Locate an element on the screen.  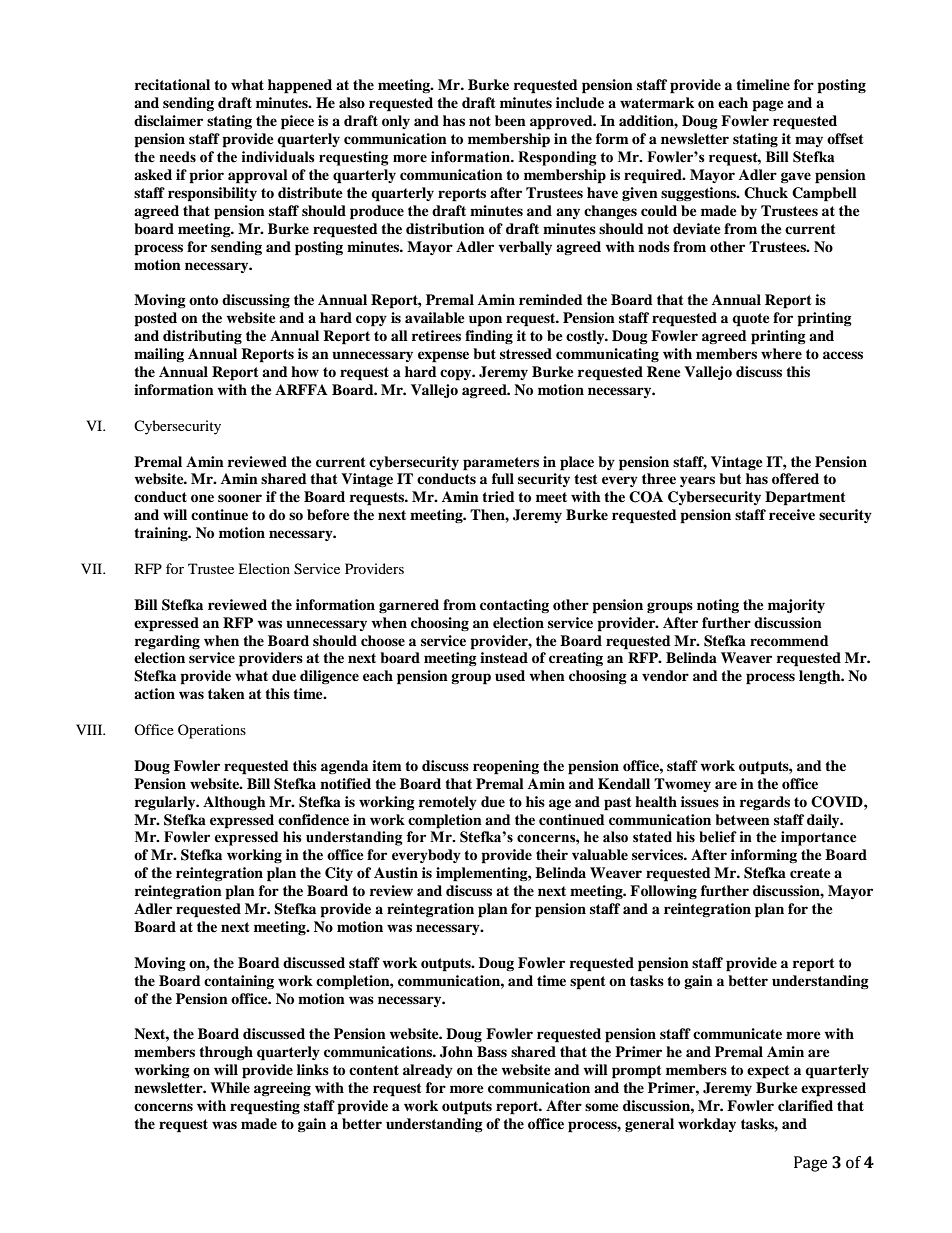
regarding is located at coordinates (167, 642).
